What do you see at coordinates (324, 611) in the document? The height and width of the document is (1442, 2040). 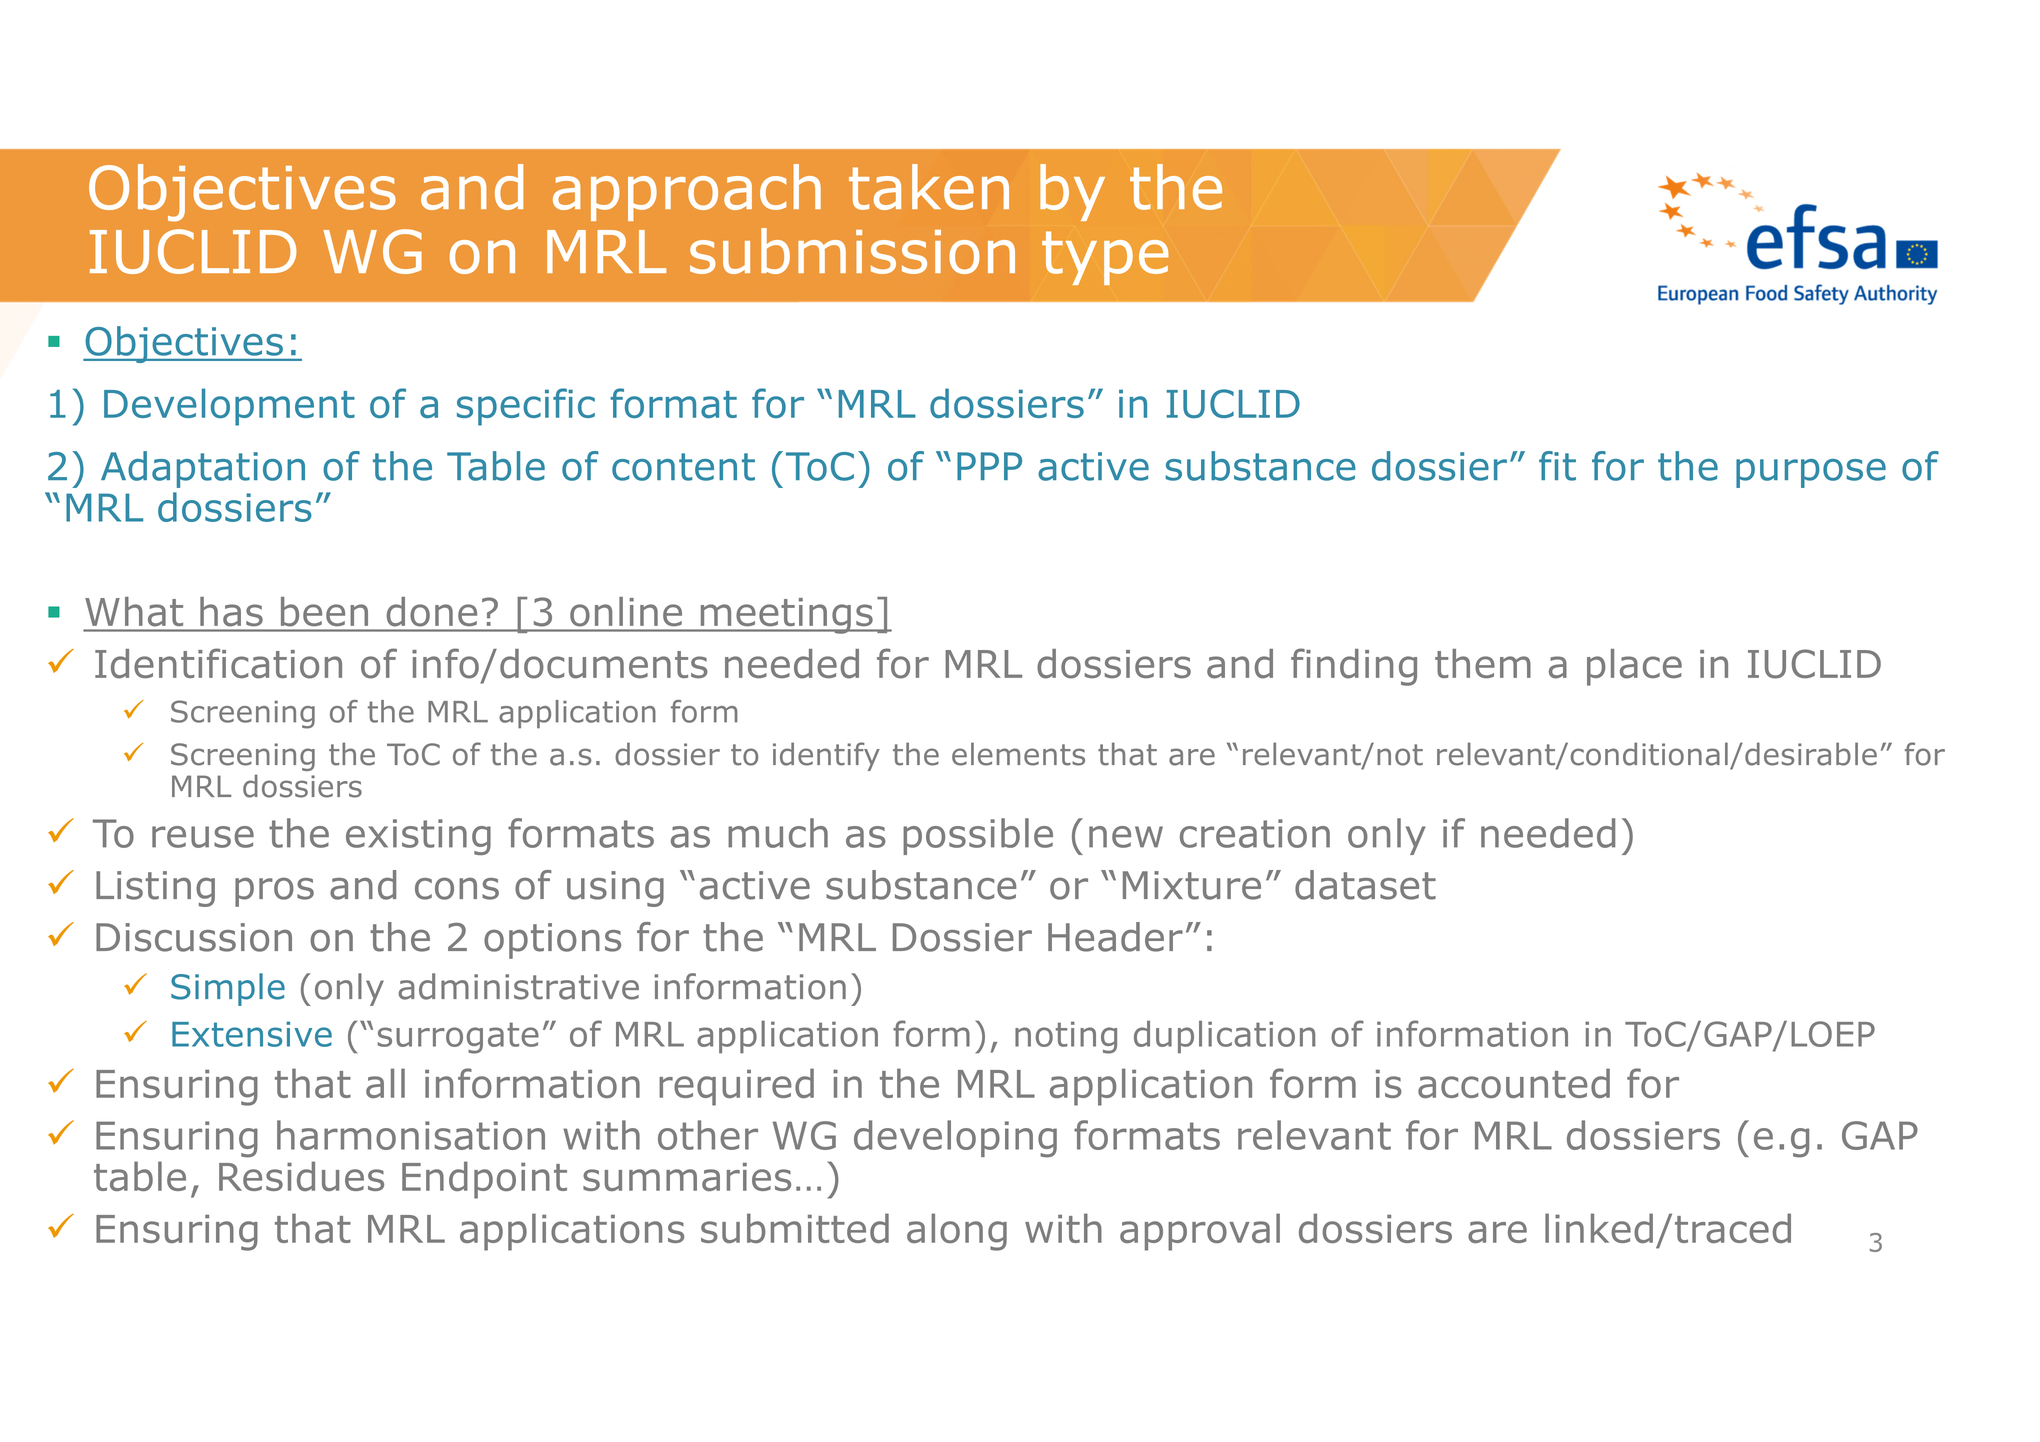 I see `been` at bounding box center [324, 611].
